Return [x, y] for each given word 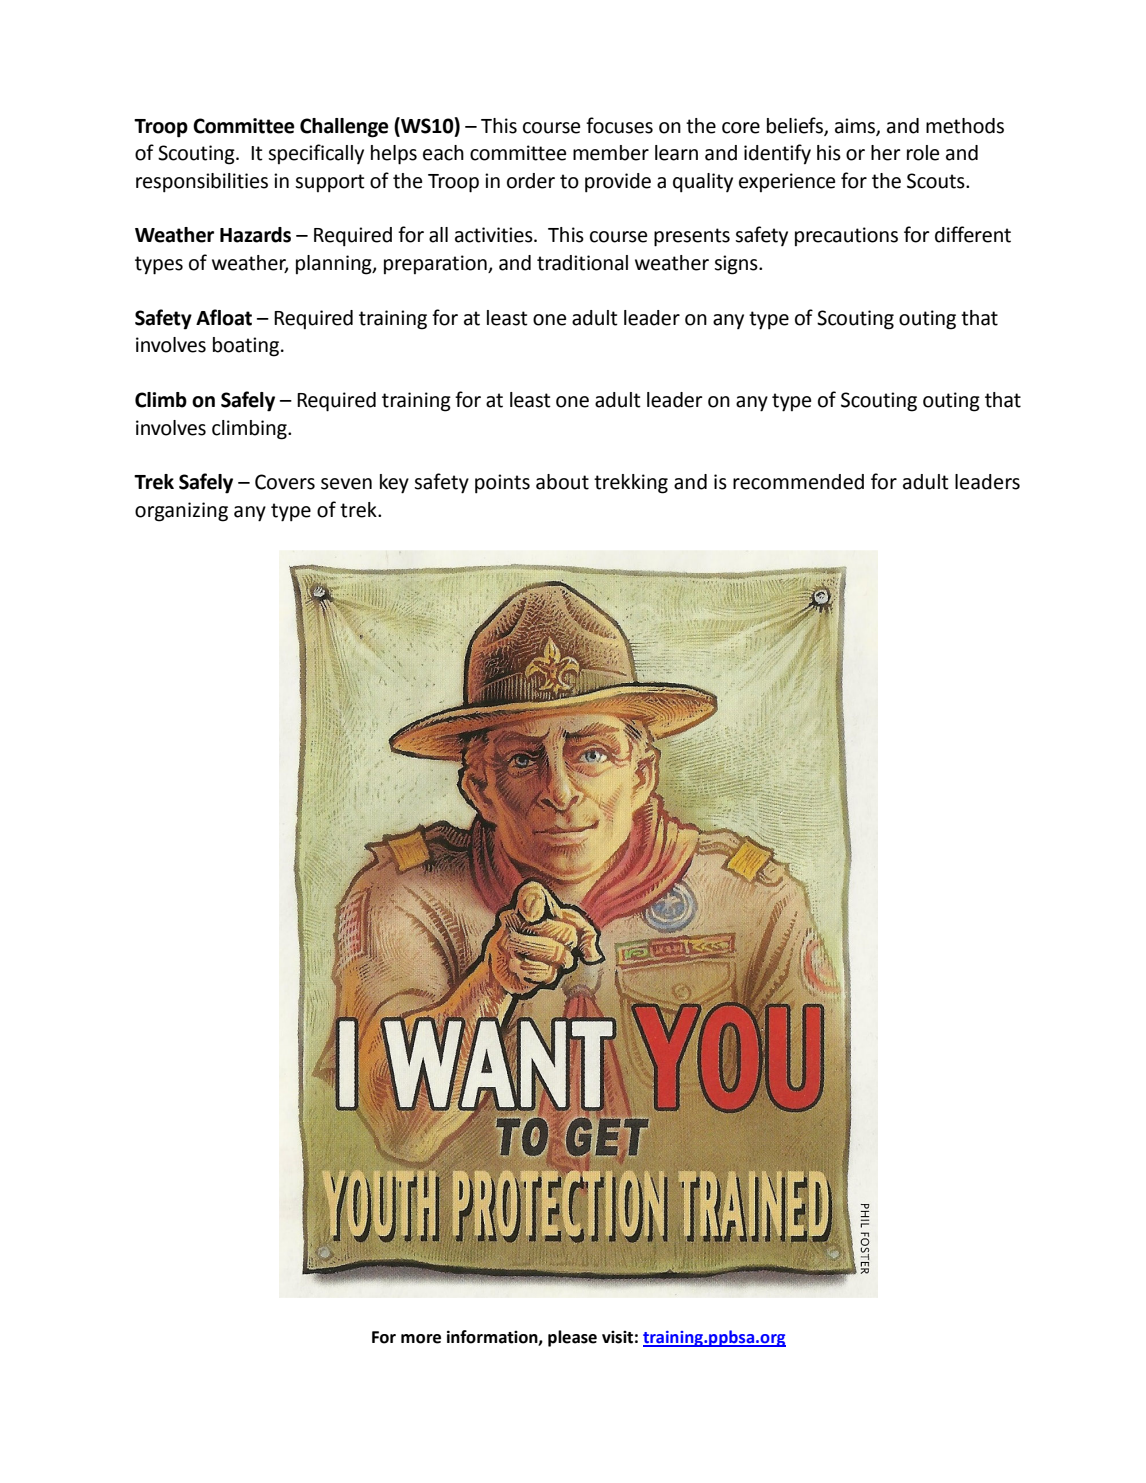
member [611, 153]
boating [247, 347]
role [923, 153]
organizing [181, 512]
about [562, 482]
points [502, 484]
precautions [846, 236]
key [394, 484]
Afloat [224, 317]
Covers [285, 482]
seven [346, 484]
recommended [798, 482]
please [572, 1338]
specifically [316, 154]
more [421, 1339]
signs [737, 265]
